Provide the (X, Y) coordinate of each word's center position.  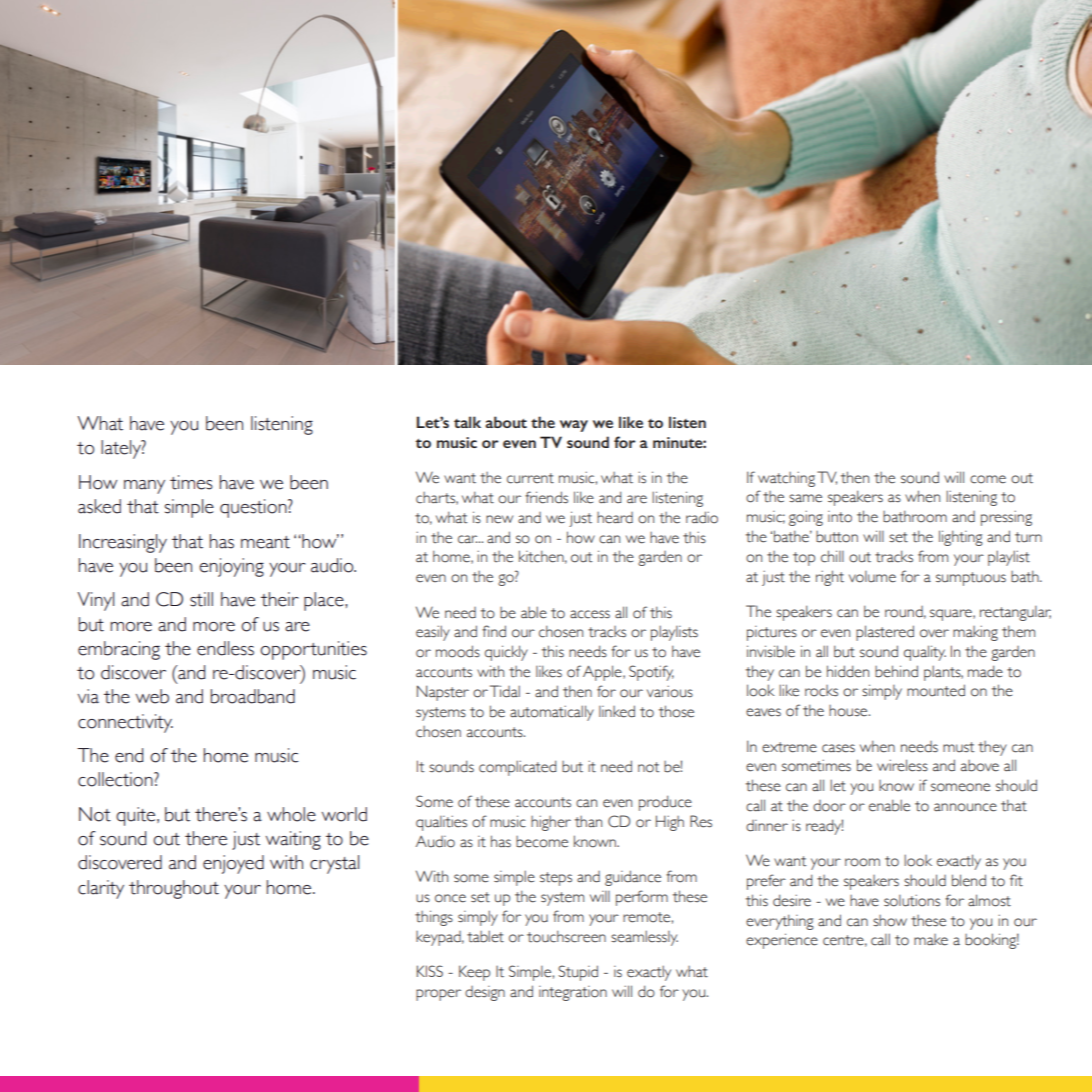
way (574, 426)
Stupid (578, 973)
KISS (430, 971)
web (152, 696)
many (144, 487)
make (931, 940)
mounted (936, 690)
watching (786, 479)
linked (617, 711)
